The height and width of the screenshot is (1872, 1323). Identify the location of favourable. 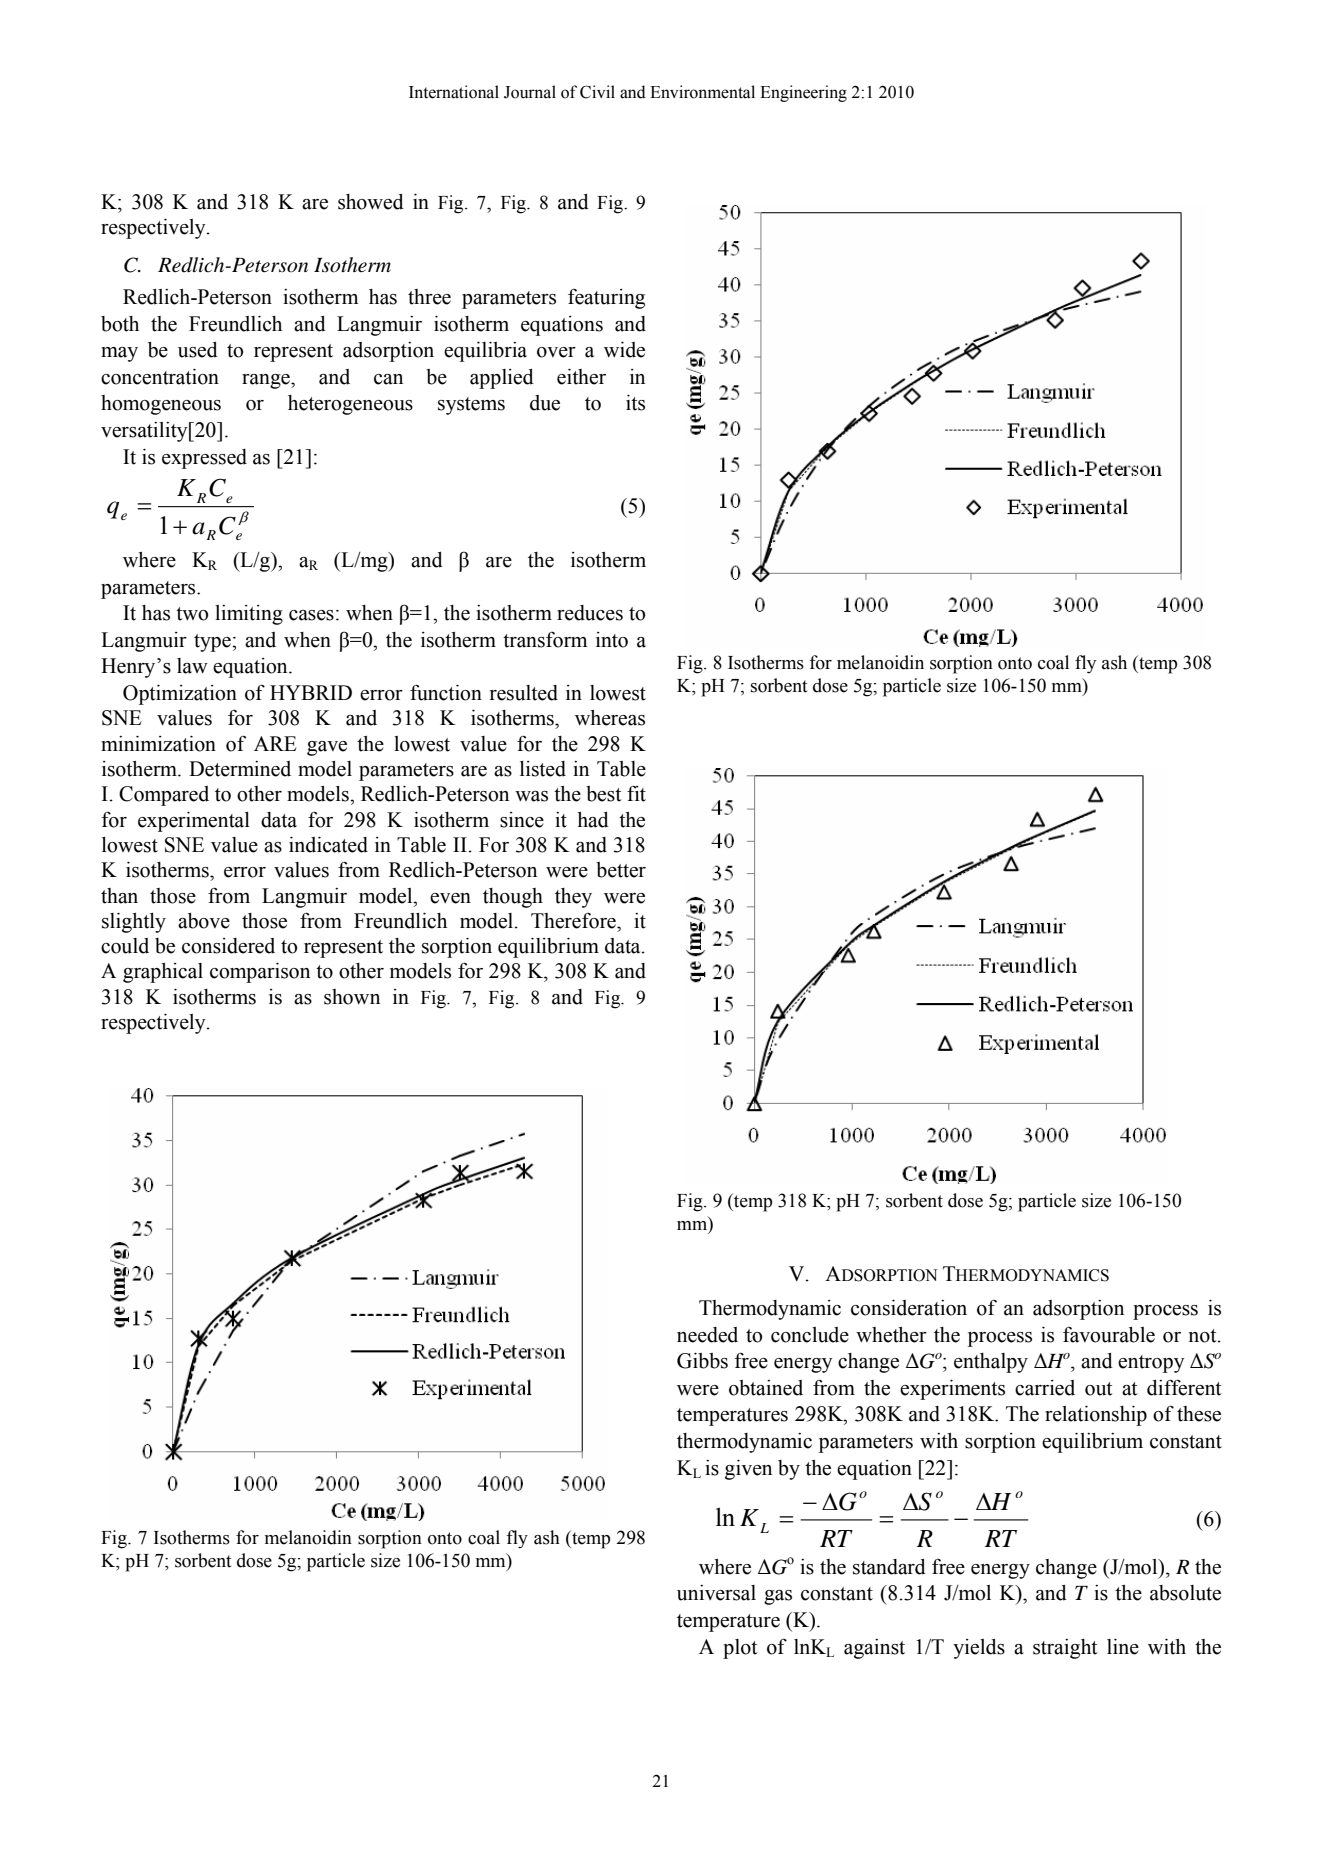
(1109, 1335).
